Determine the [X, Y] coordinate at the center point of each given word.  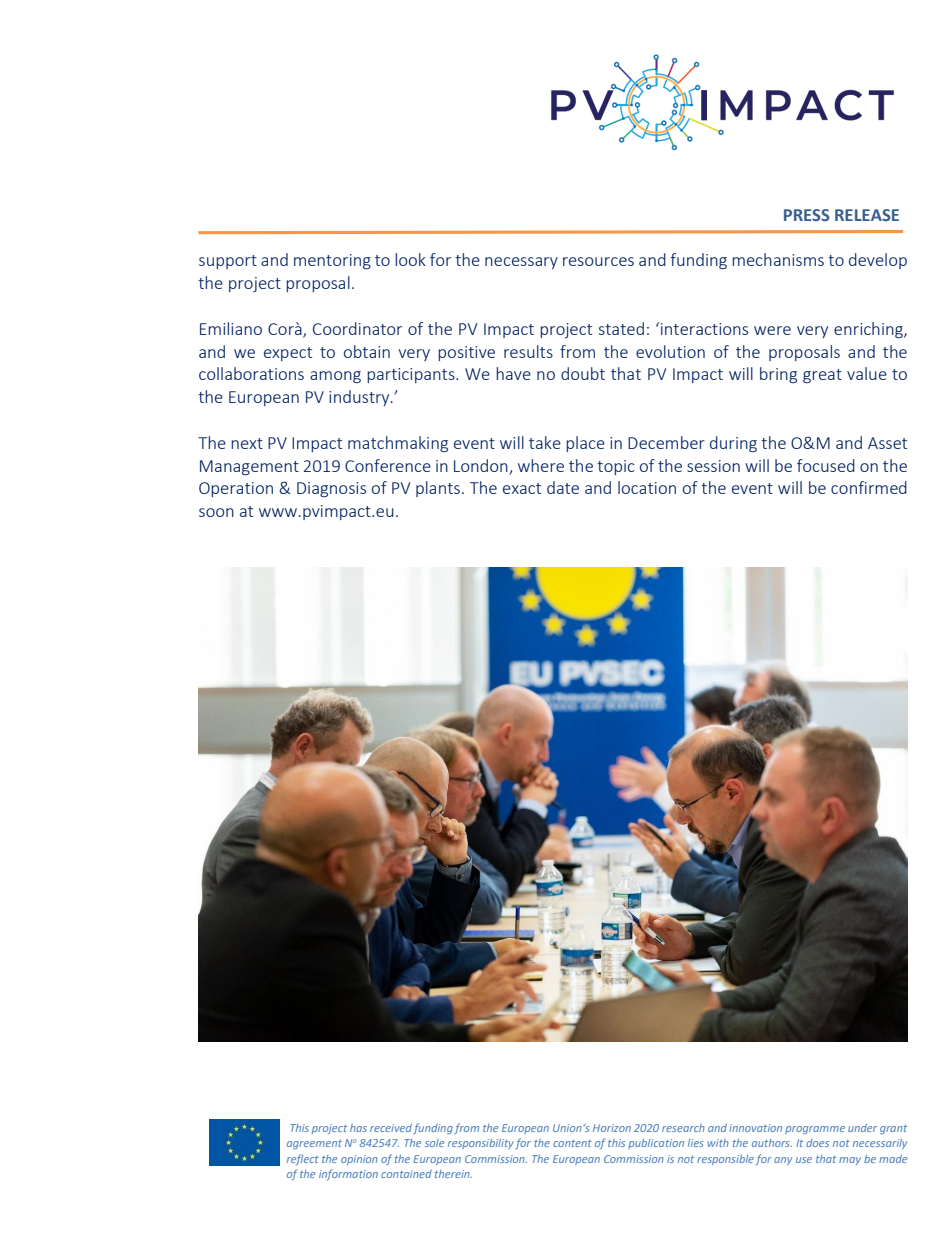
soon [216, 512]
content [572, 1143]
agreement [314, 1144]
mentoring [332, 261]
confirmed [869, 487]
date [563, 487]
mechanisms [778, 259]
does [817, 1143]
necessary [521, 263]
